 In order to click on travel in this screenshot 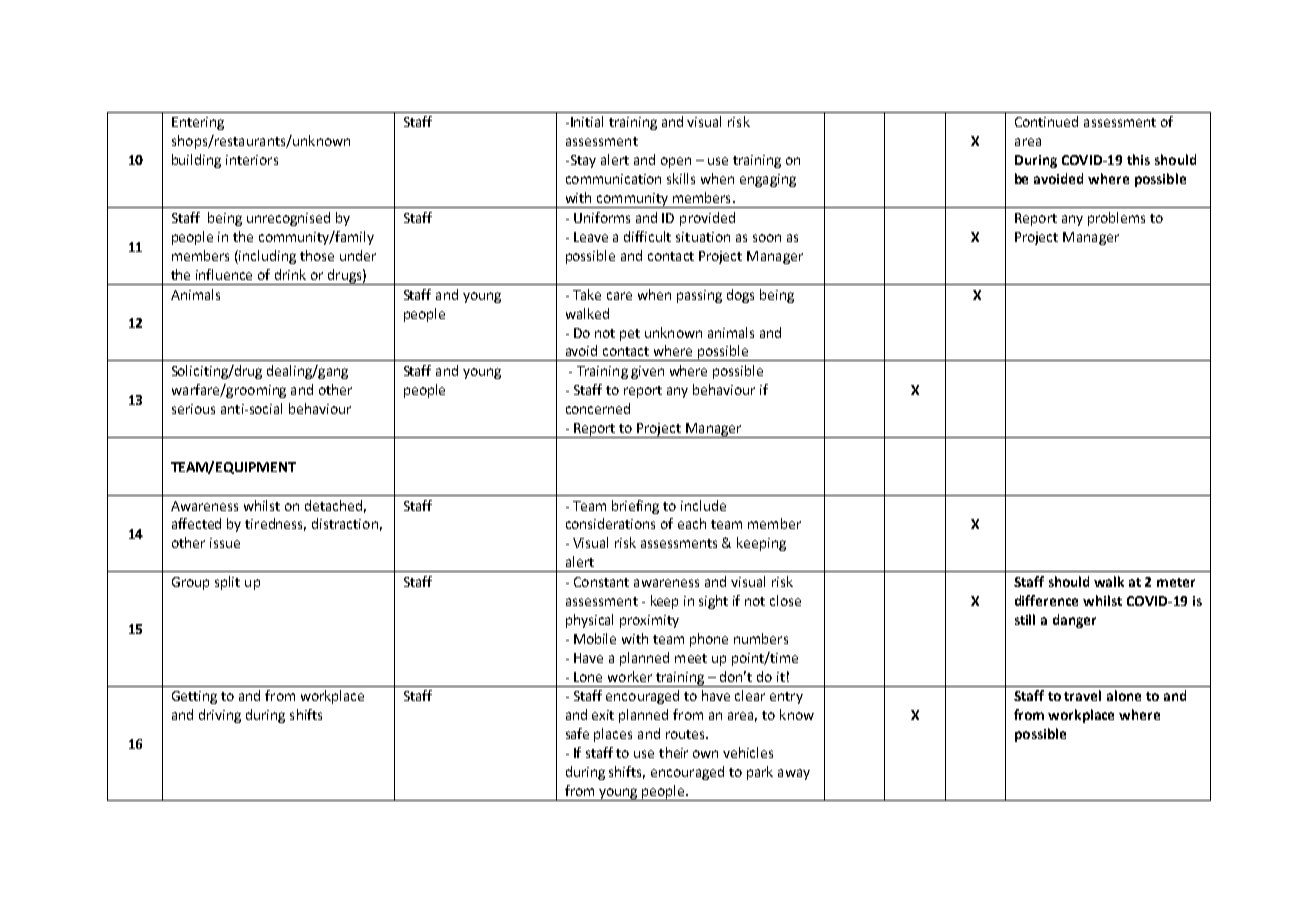, I will do `click(1082, 695)`.
